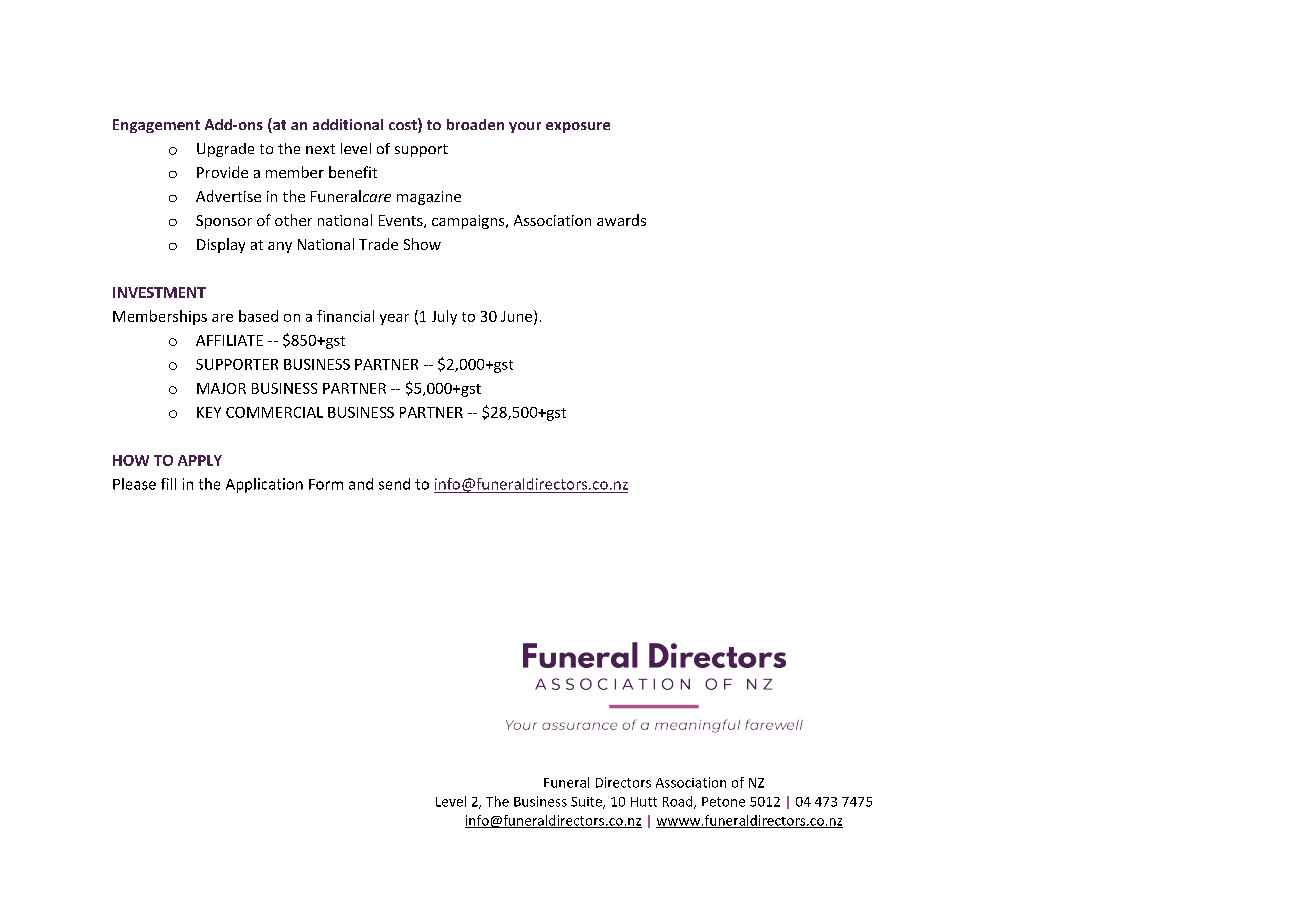  I want to click on additional, so click(348, 124).
